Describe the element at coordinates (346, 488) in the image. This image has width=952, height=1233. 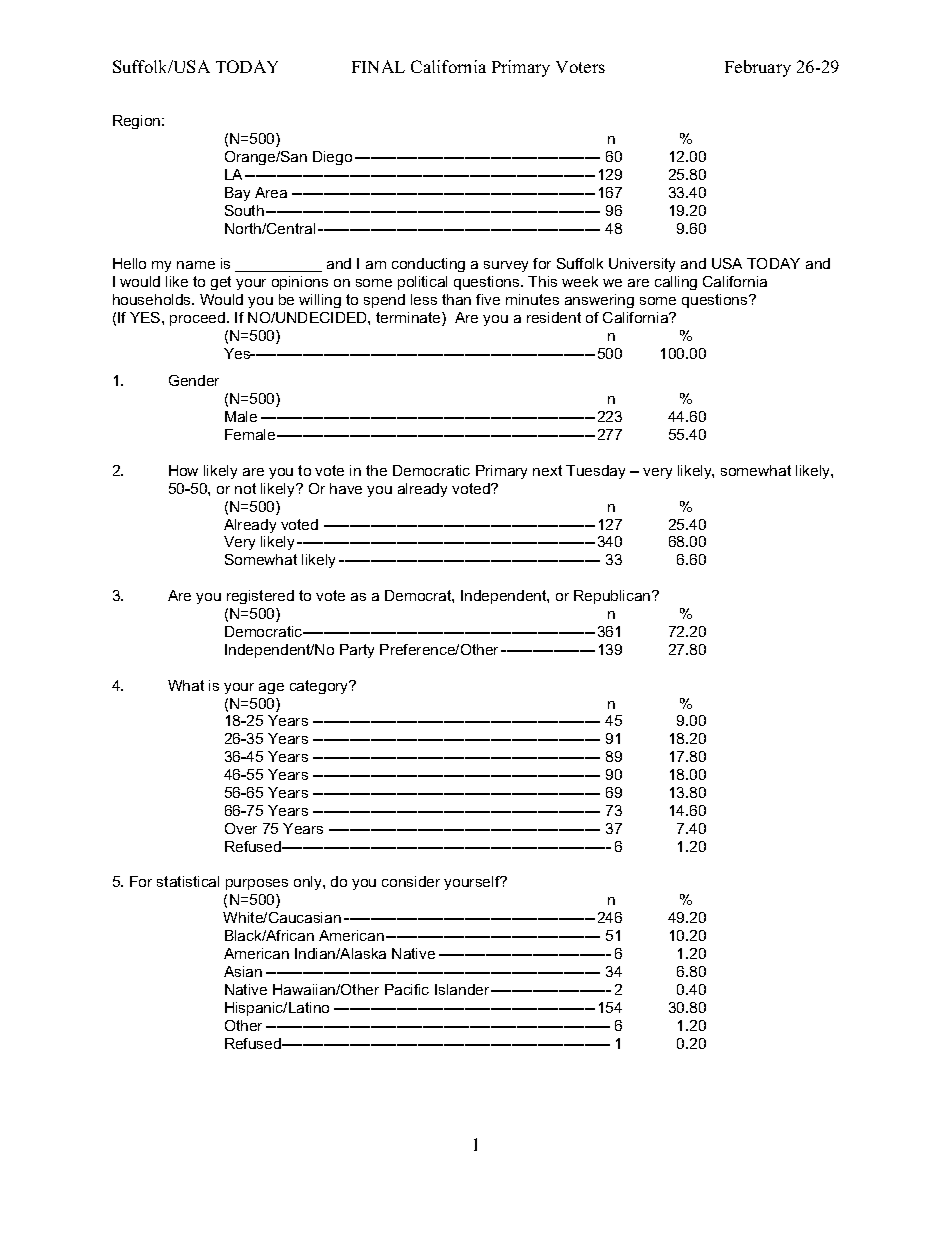
I see `have` at that location.
